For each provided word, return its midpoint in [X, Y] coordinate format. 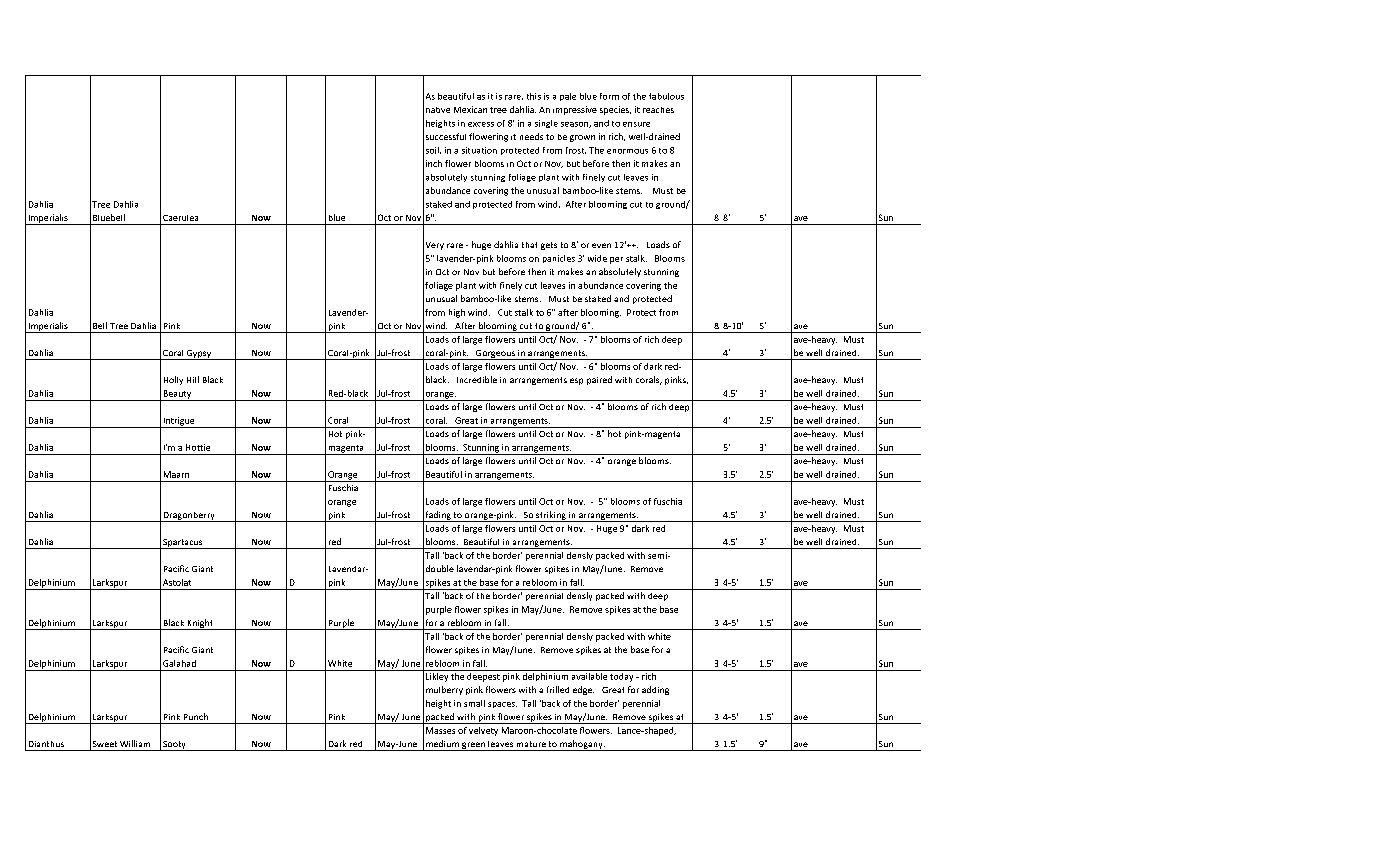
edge [583, 690]
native [438, 110]
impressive [575, 110]
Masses [440, 730]
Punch [196, 716]
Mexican [470, 109]
